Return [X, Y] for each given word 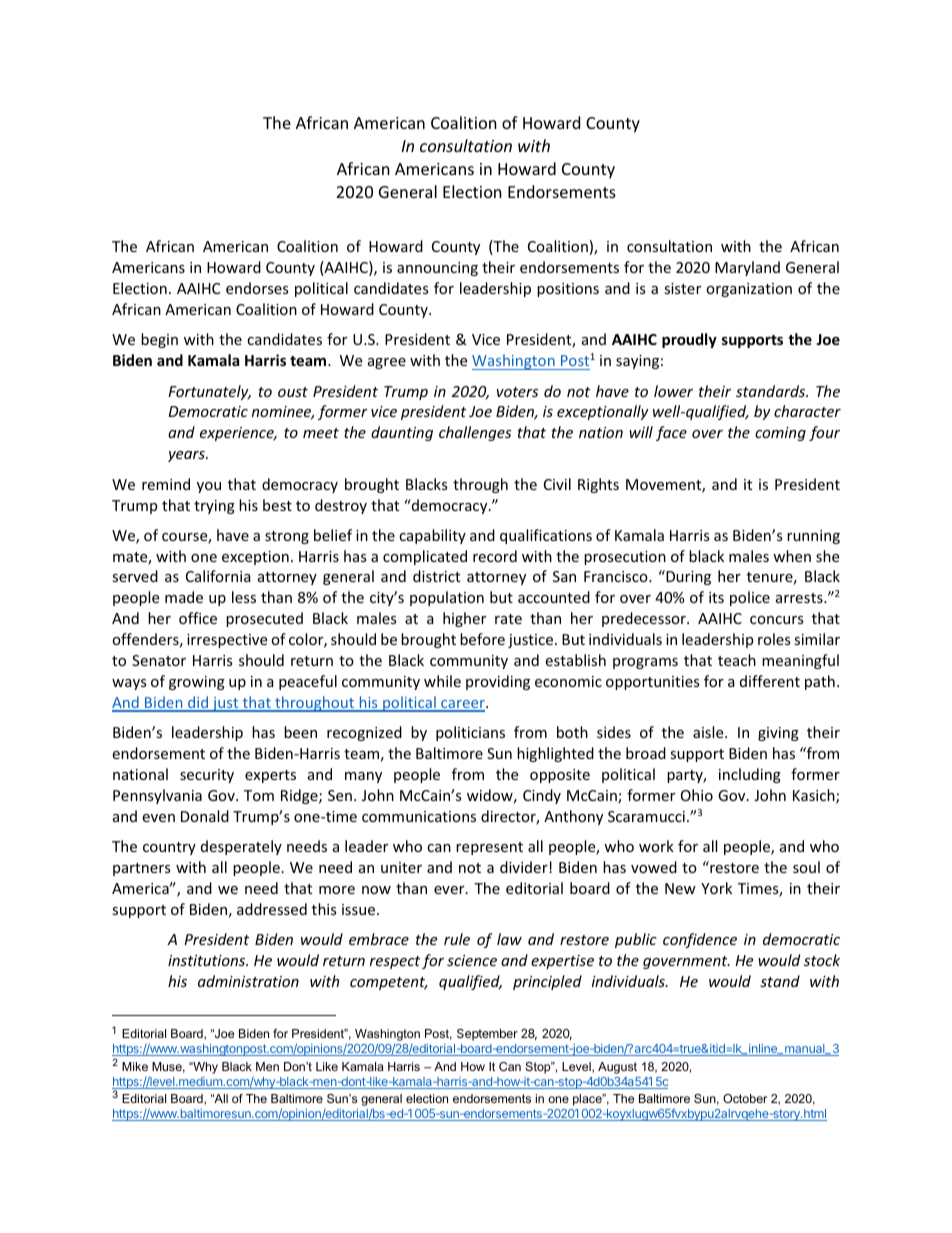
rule [457, 939]
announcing [437, 269]
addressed [272, 909]
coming [780, 434]
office [198, 618]
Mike [135, 1066]
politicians [470, 733]
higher [464, 619]
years [187, 456]
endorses [257, 288]
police [750, 598]
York [716, 888]
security [207, 776]
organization [749, 290]
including [750, 775]
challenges [475, 433]
